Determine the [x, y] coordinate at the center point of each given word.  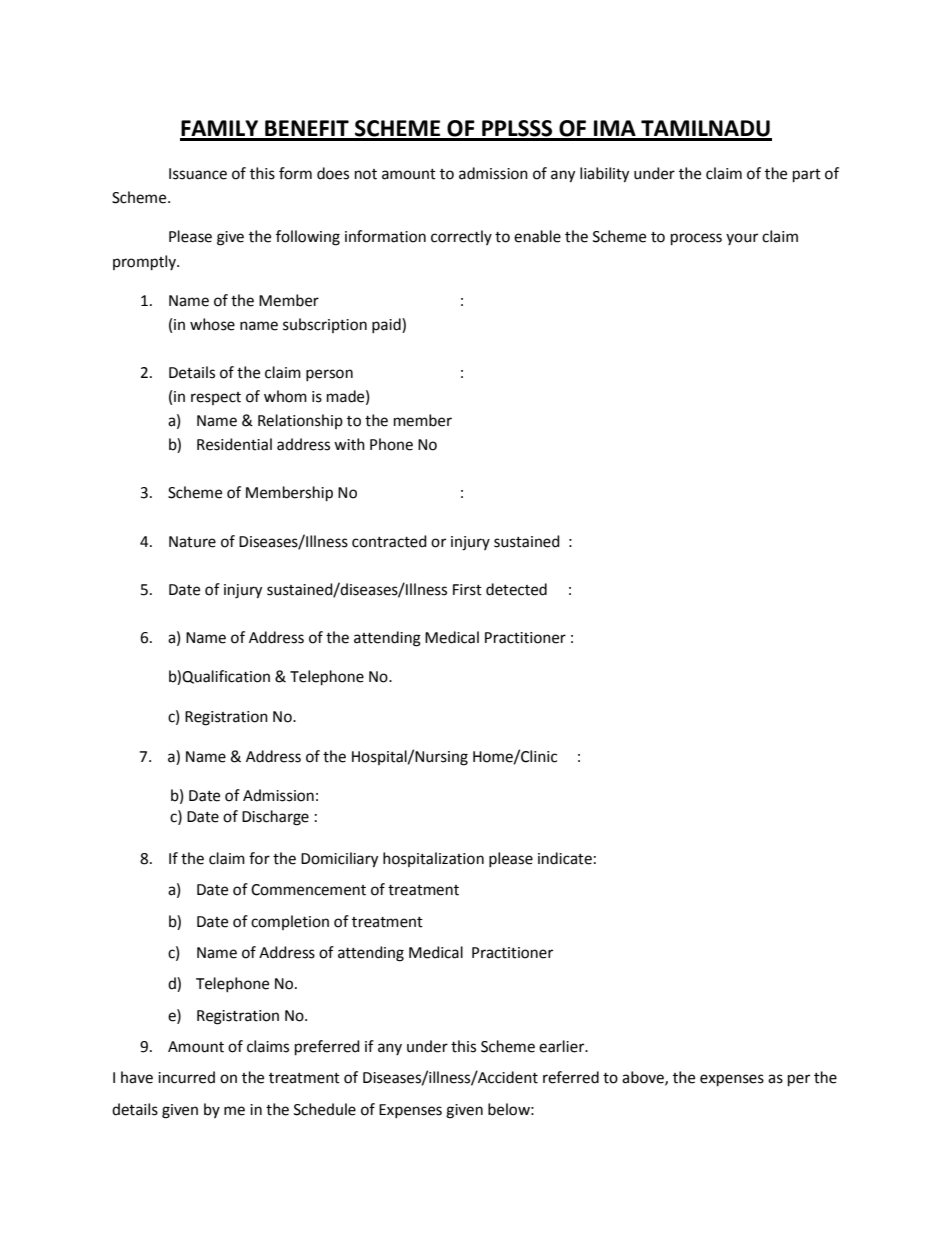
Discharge [275, 818]
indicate [565, 858]
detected [516, 589]
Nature [192, 542]
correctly [461, 237]
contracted [389, 541]
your [742, 239]
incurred [186, 1077]
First [467, 590]
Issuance [198, 174]
